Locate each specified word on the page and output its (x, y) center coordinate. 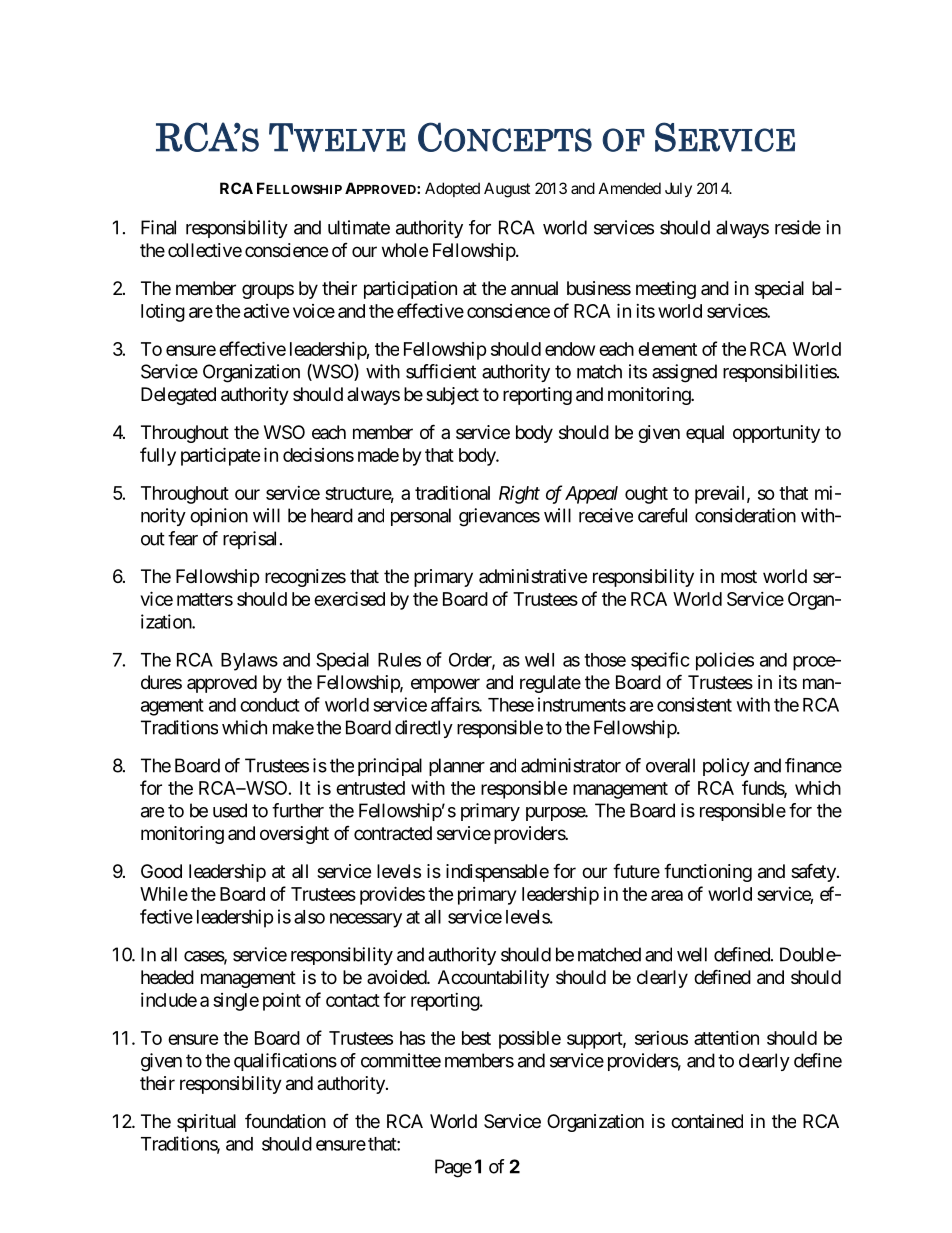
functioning (708, 872)
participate (221, 456)
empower (445, 685)
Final (158, 227)
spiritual (206, 1123)
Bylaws (249, 662)
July (678, 189)
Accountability (493, 979)
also (309, 917)
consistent (694, 704)
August (507, 190)
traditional (452, 492)
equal (705, 434)
